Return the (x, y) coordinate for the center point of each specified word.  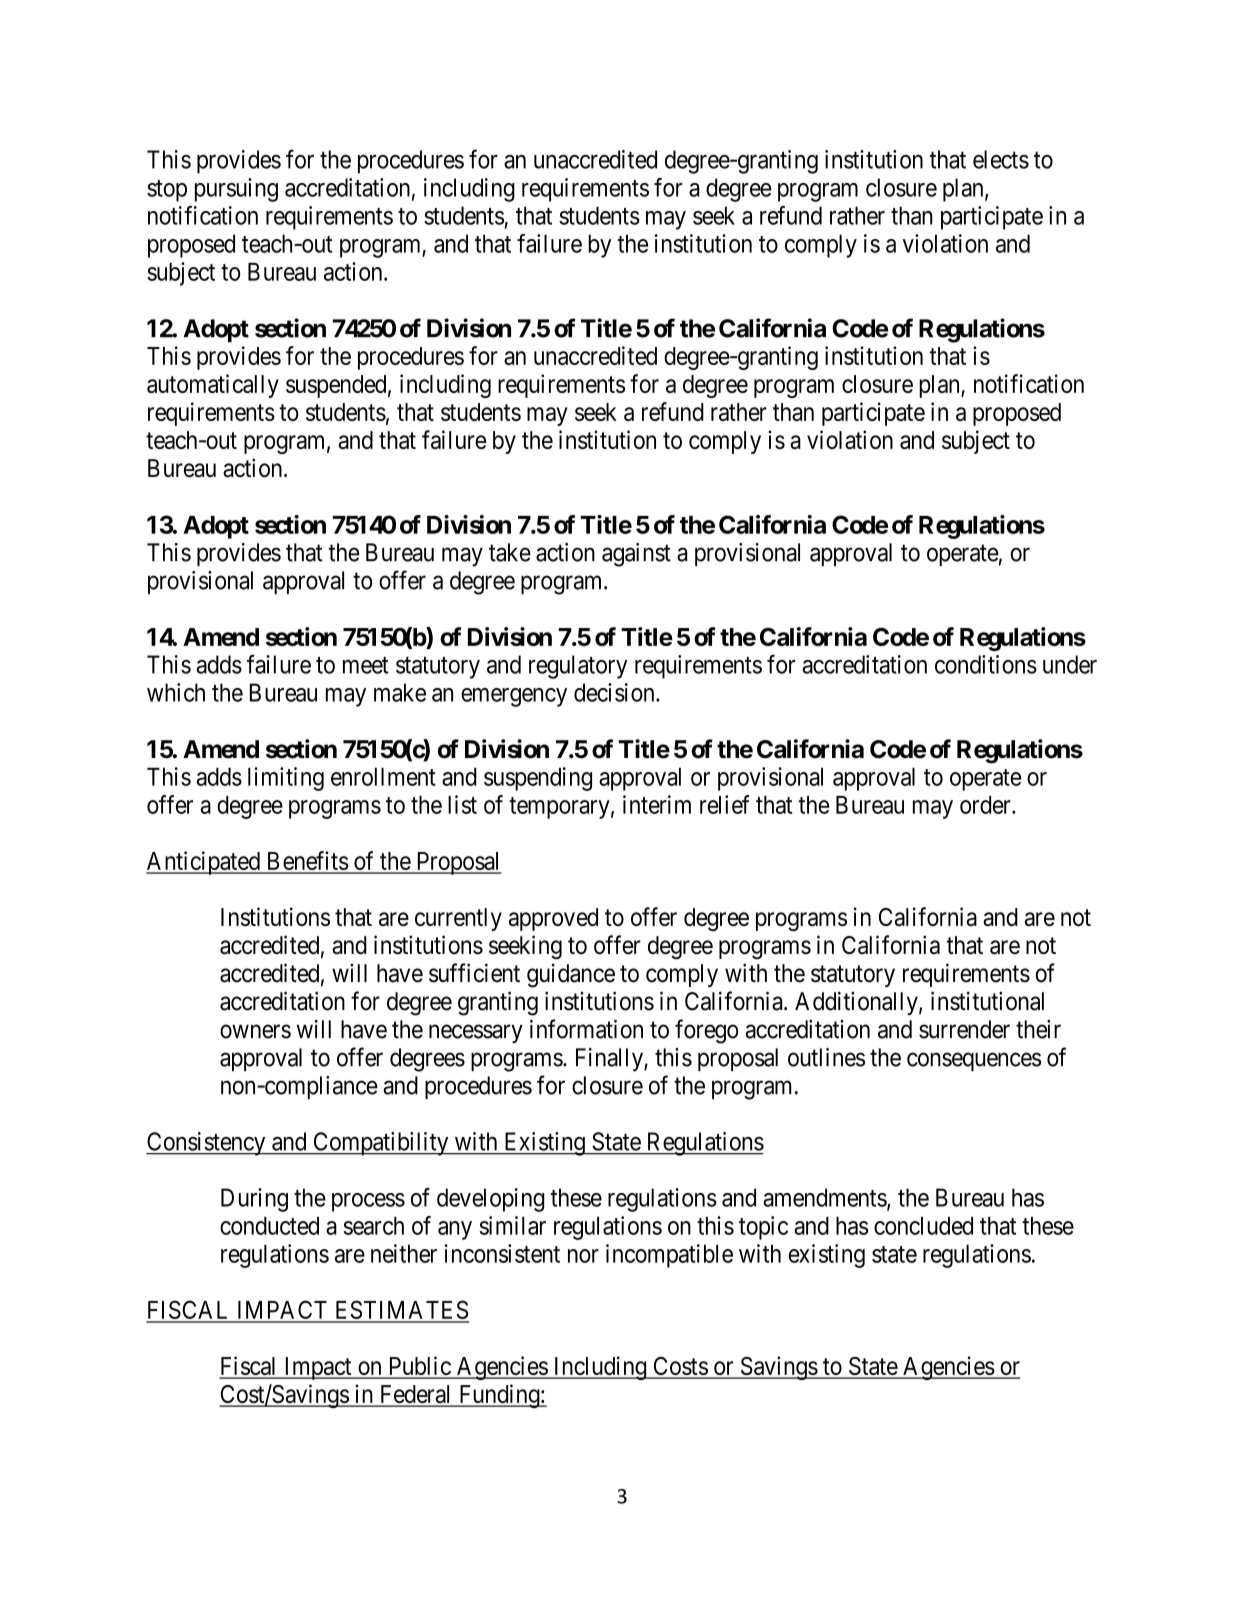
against (636, 555)
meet (366, 665)
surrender (964, 1029)
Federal (415, 1395)
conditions (986, 664)
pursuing (236, 190)
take (510, 552)
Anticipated (204, 863)
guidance (571, 975)
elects (1001, 159)
